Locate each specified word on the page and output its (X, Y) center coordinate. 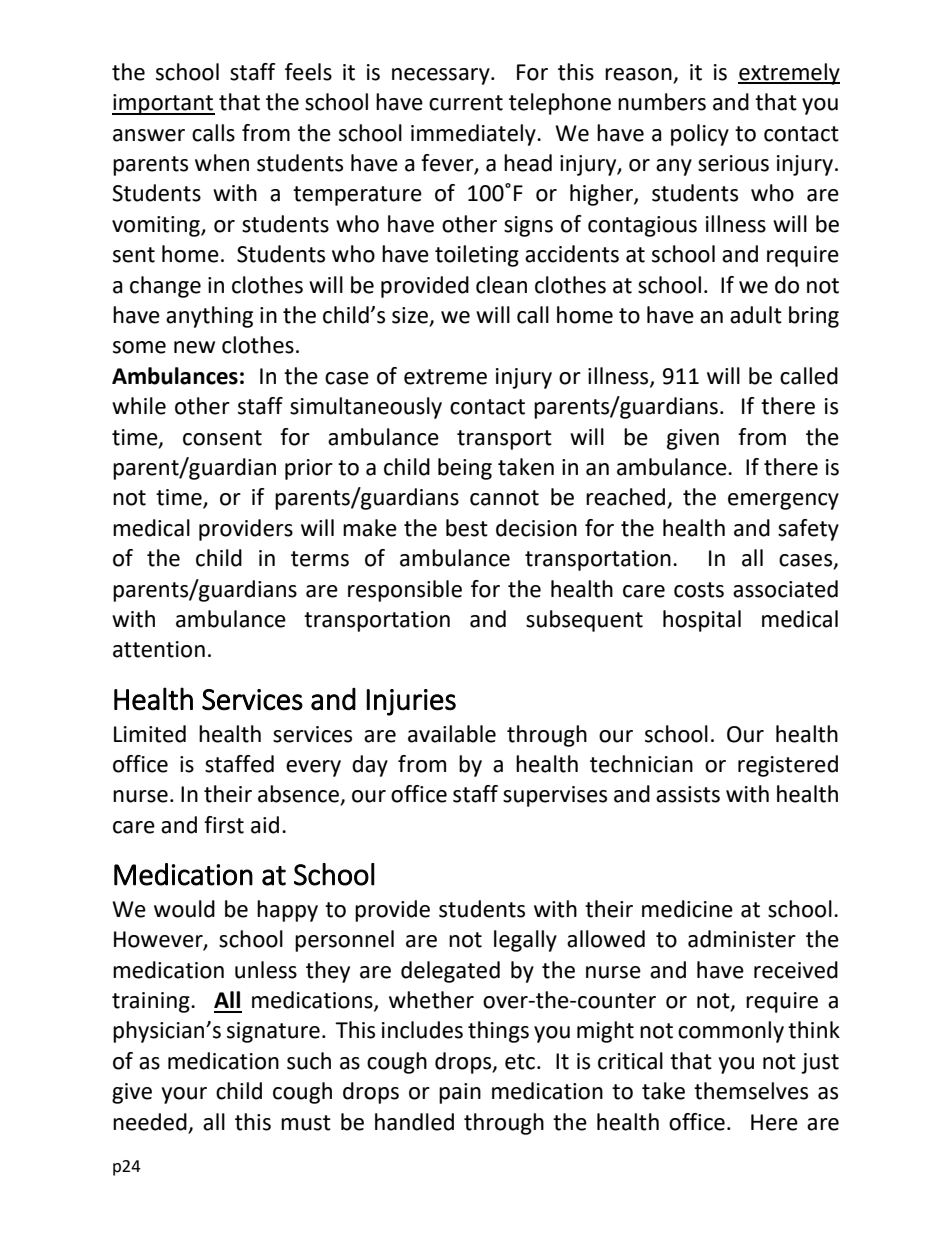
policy (700, 135)
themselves (751, 1091)
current (466, 103)
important (163, 104)
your (184, 1095)
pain (460, 1093)
